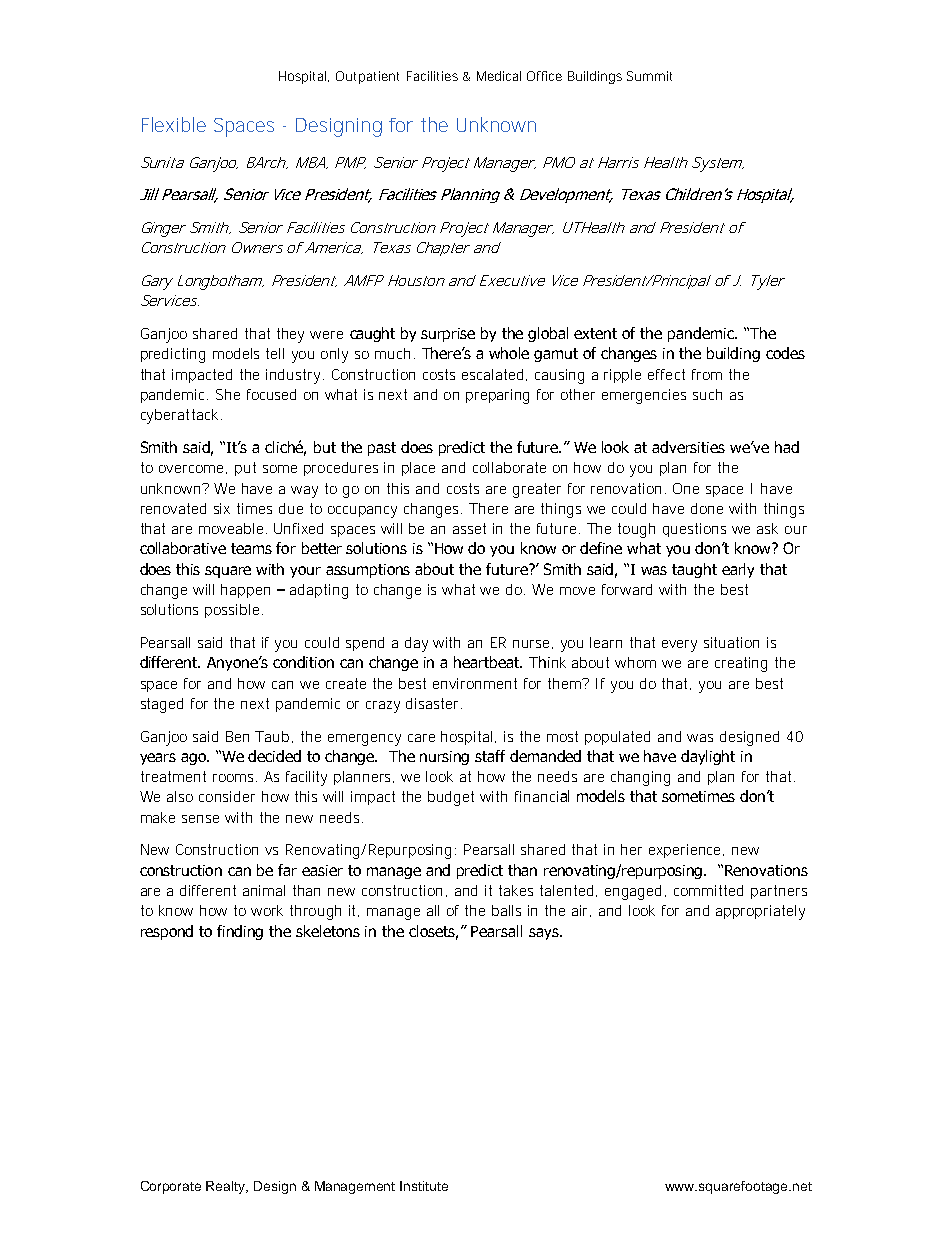 The width and height of the screenshot is (952, 1233). What do you see at coordinates (649, 76) in the screenshot?
I see `Summit` at bounding box center [649, 76].
